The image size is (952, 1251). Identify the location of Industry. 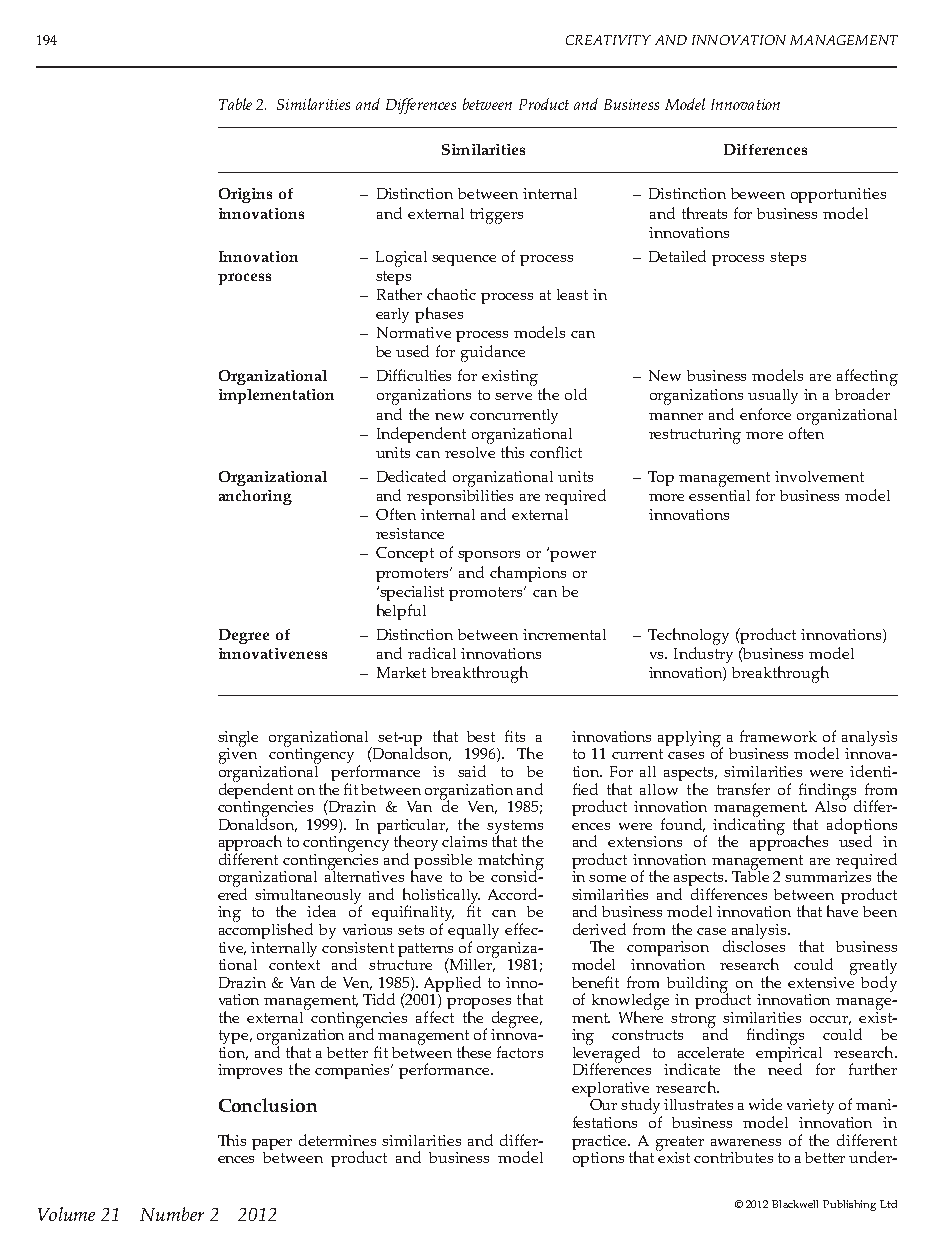
(703, 655).
